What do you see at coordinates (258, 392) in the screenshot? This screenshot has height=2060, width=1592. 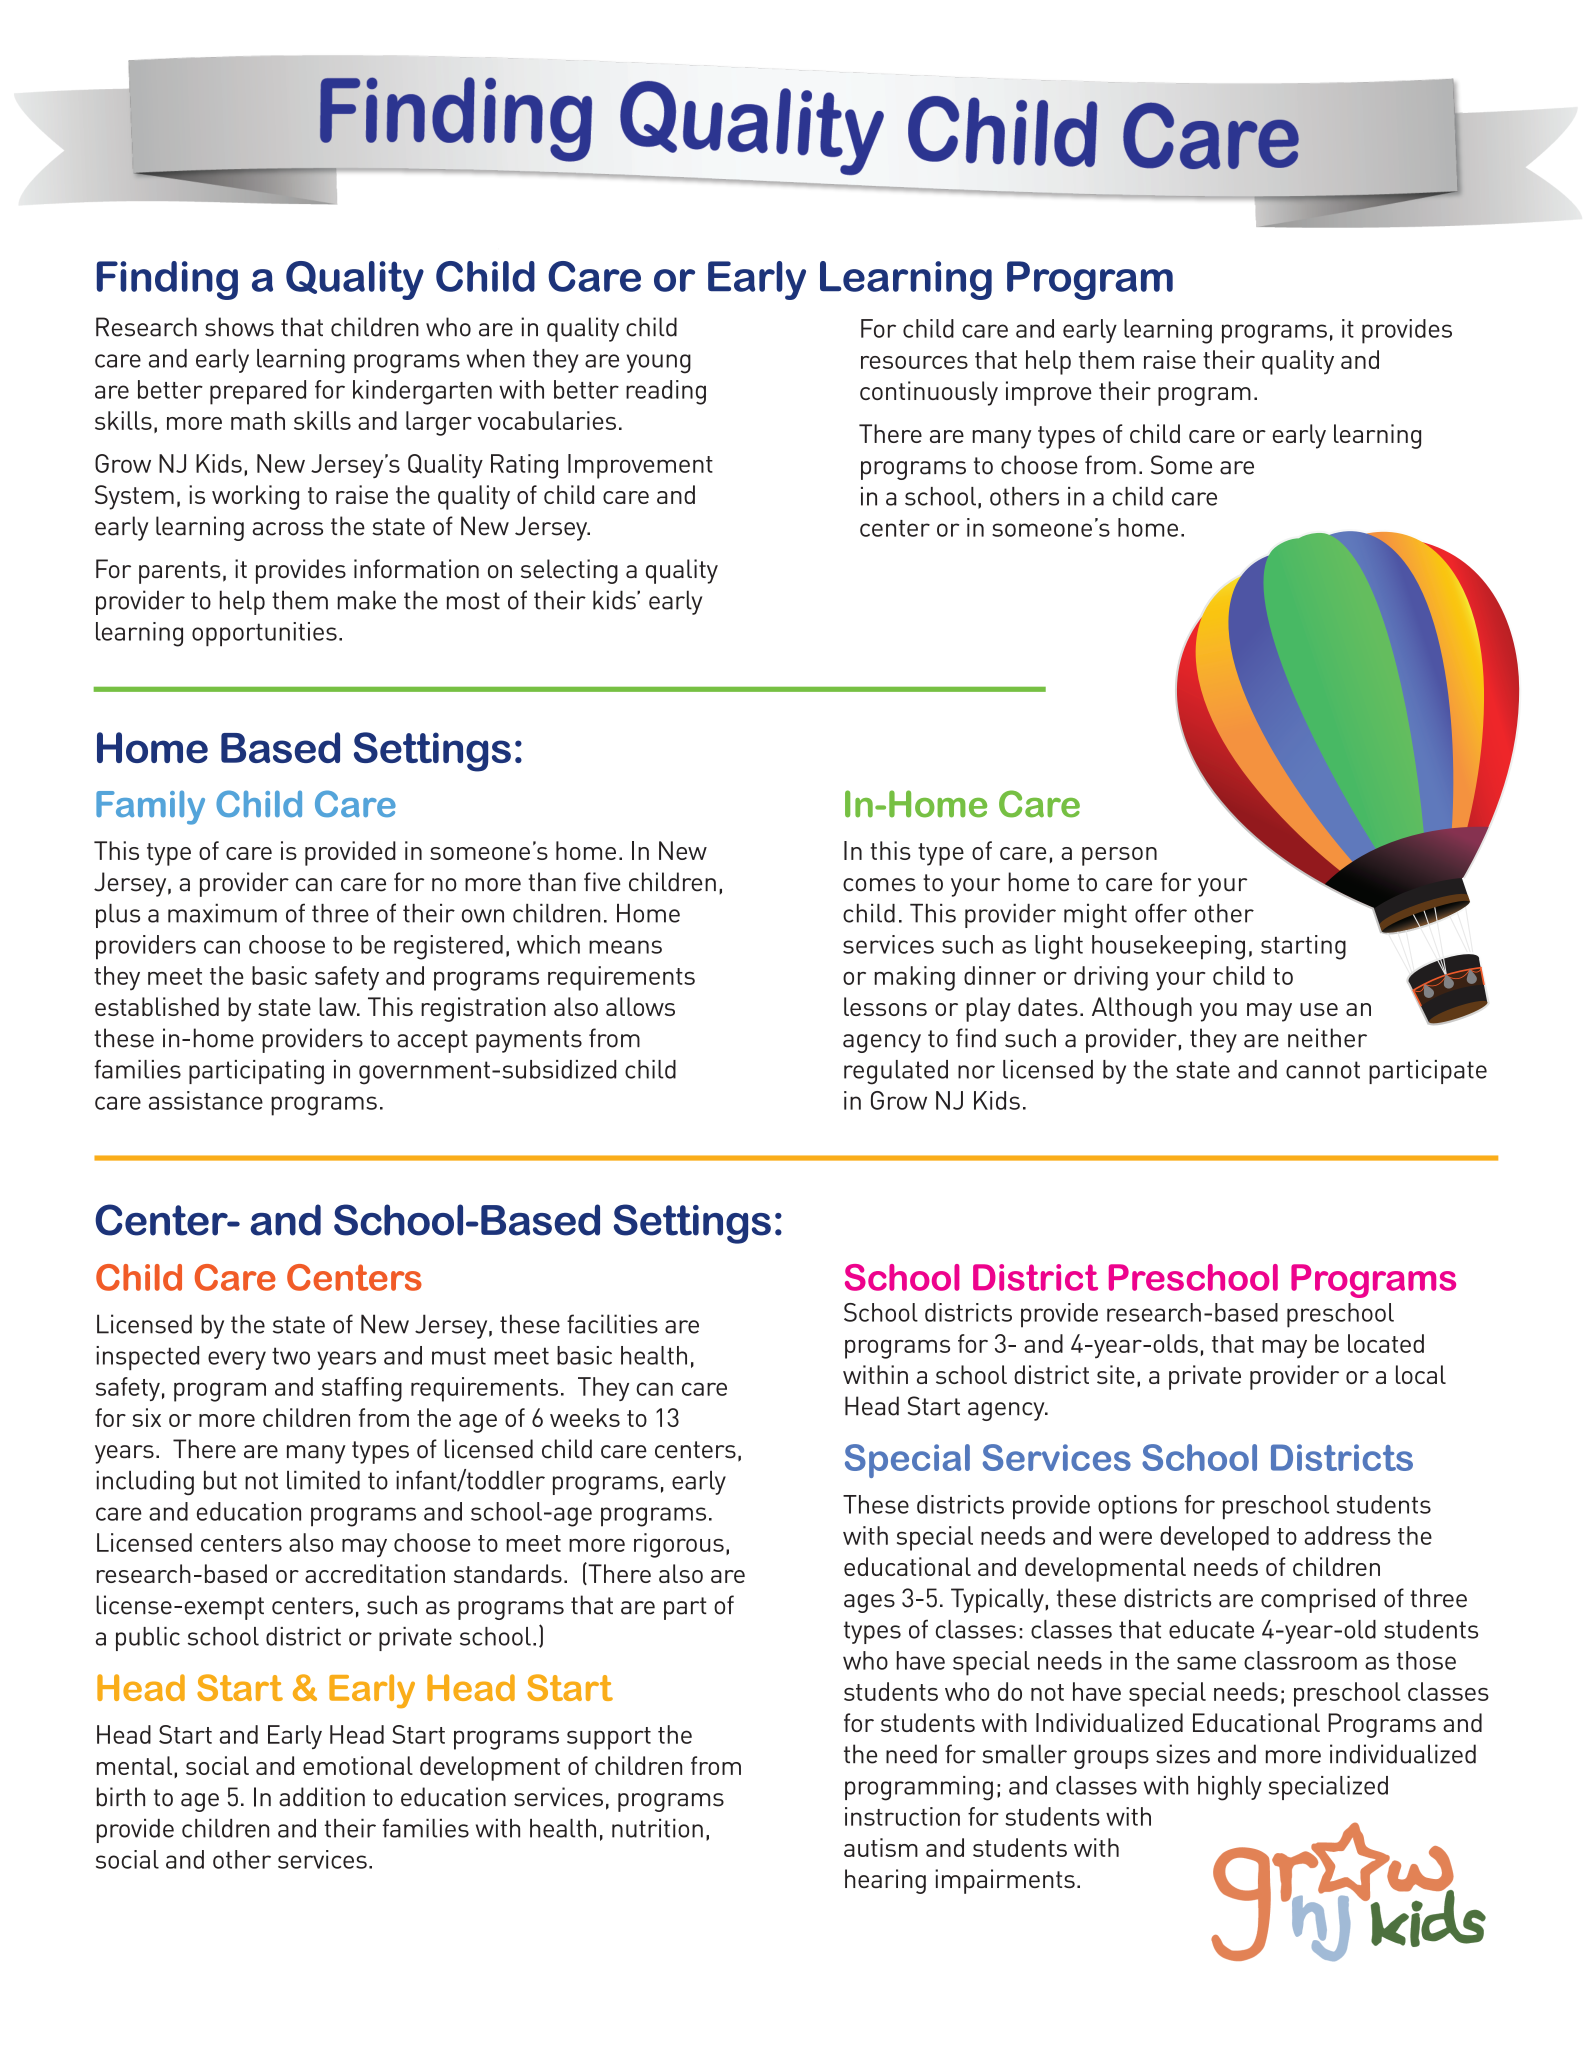 I see `prepared` at bounding box center [258, 392].
